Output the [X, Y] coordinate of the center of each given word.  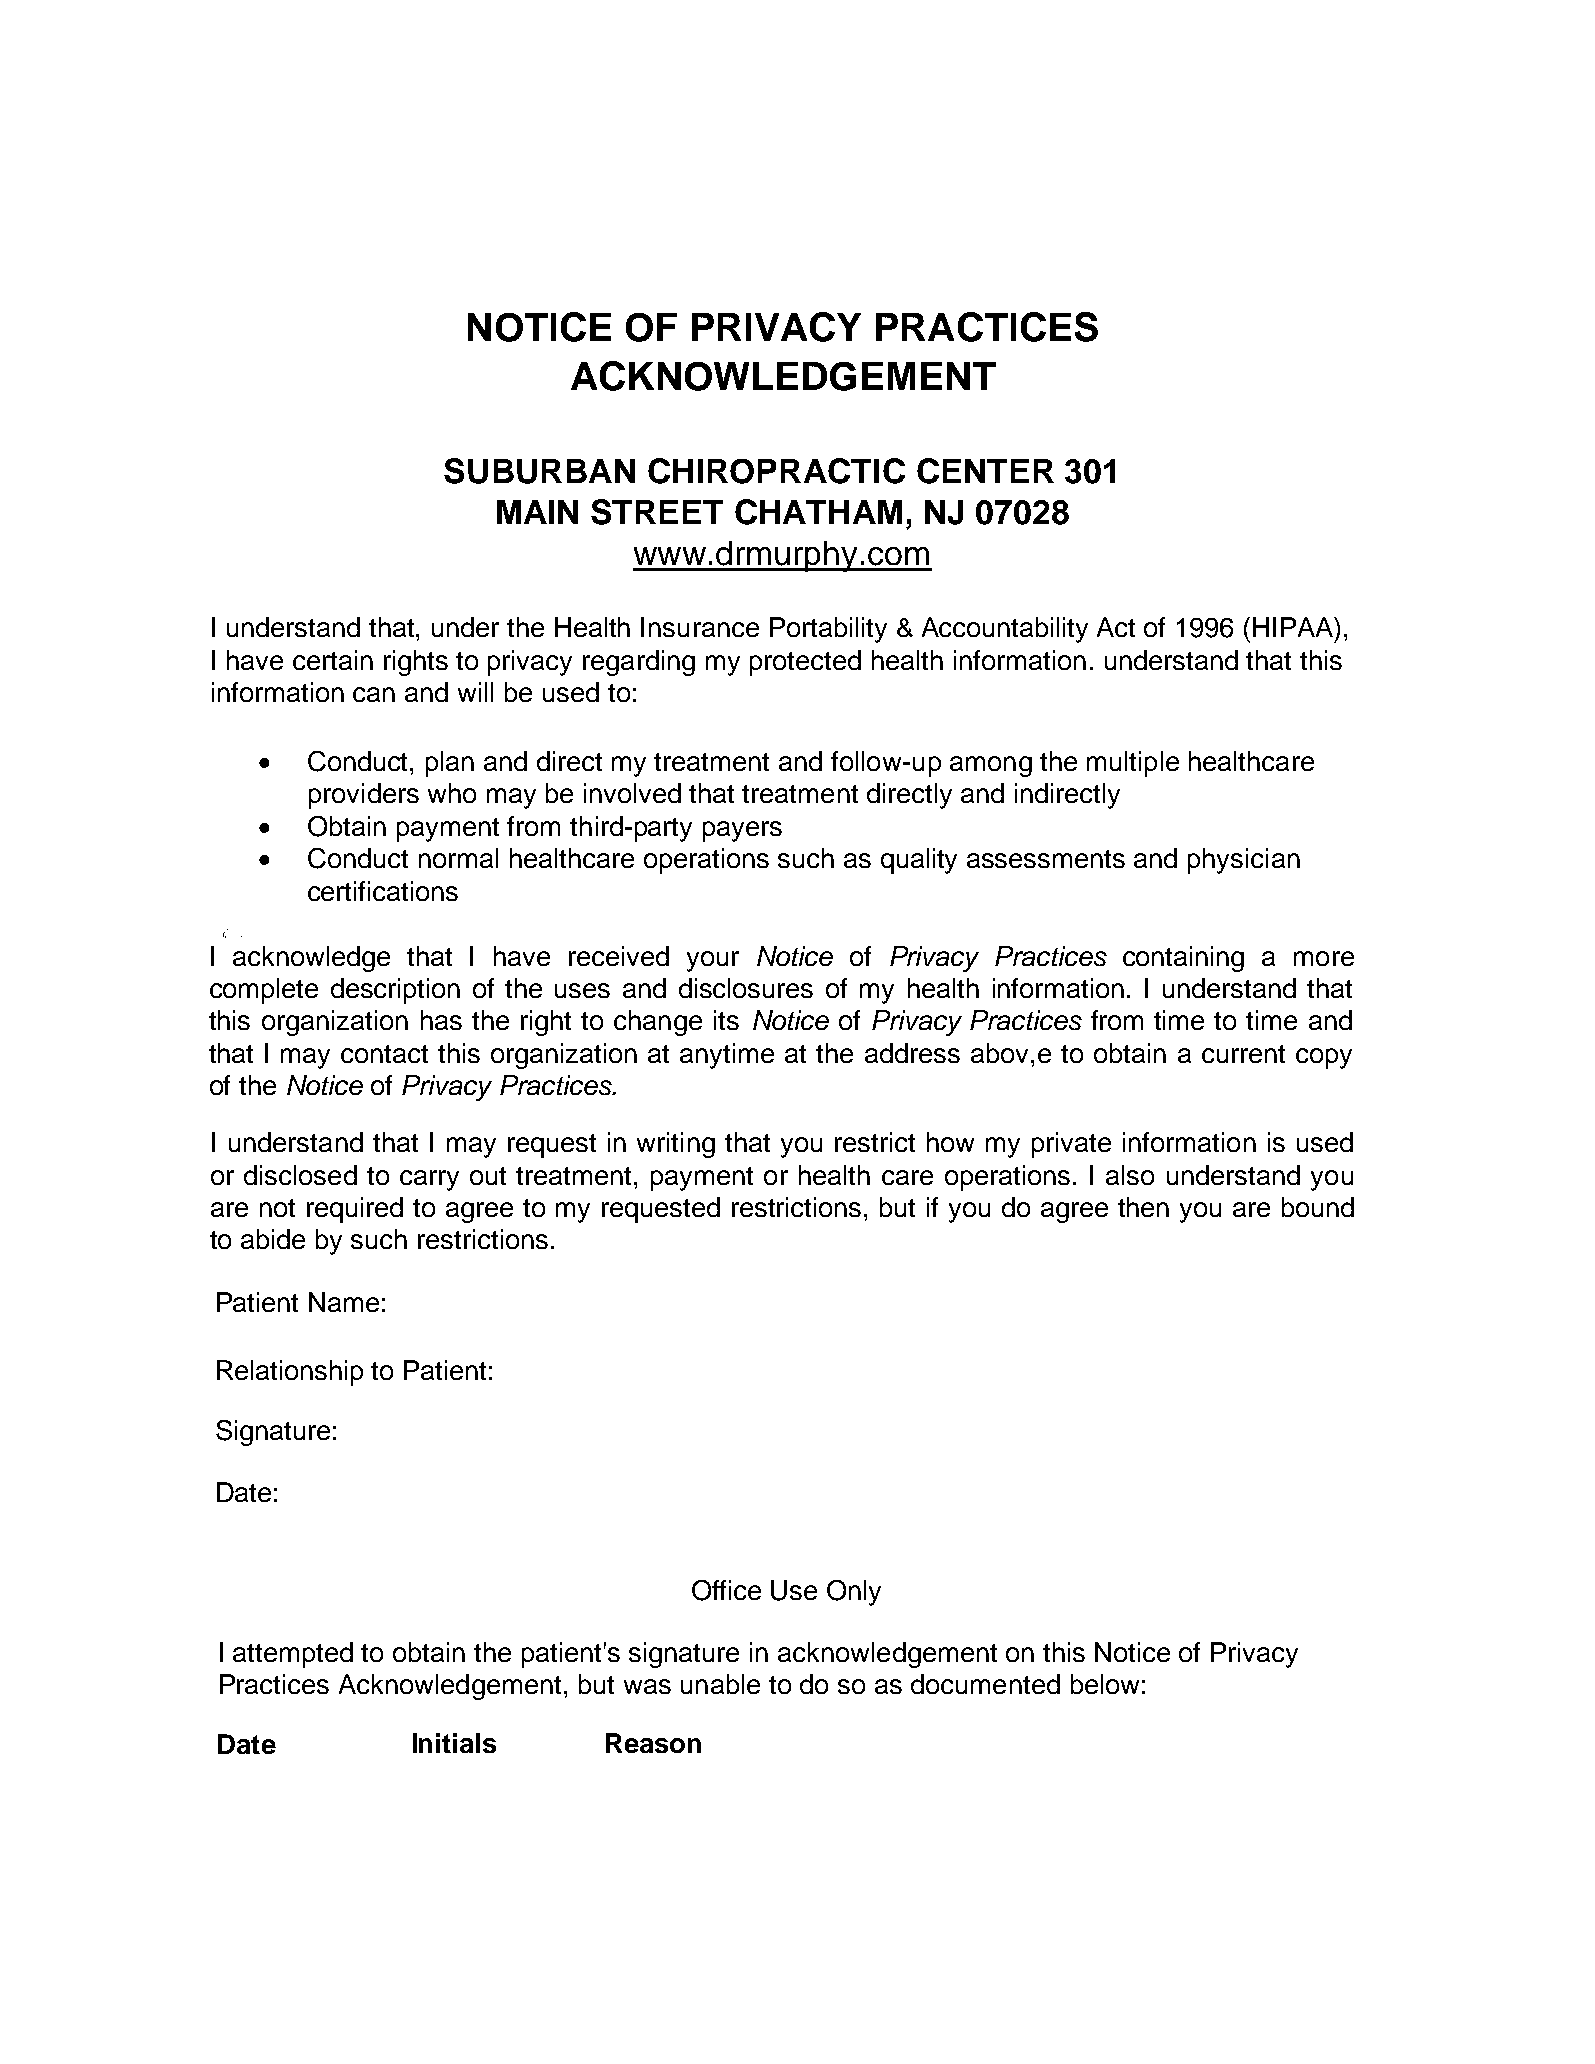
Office [726, 1590]
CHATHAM [818, 512]
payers [742, 831]
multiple [1133, 764]
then [1143, 1207]
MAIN [537, 512]
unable [720, 1684]
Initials [454, 1743]
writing [676, 1145]
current [1243, 1054]
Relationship [290, 1373]
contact [384, 1054]
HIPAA [1294, 627]
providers [364, 796]
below [1105, 1684]
